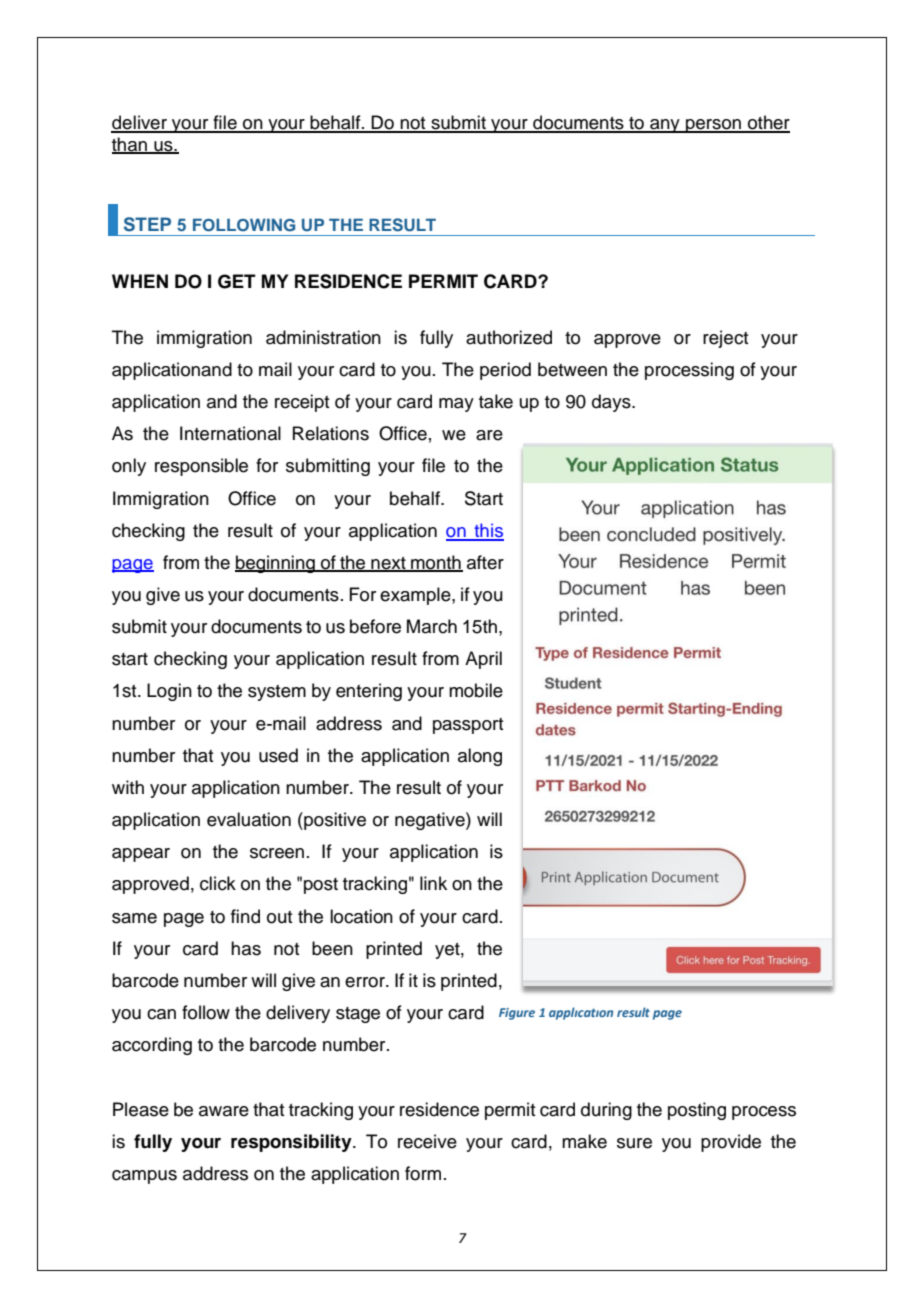  Describe the element at coordinates (224, 1111) in the screenshot. I see `aware` at that location.
